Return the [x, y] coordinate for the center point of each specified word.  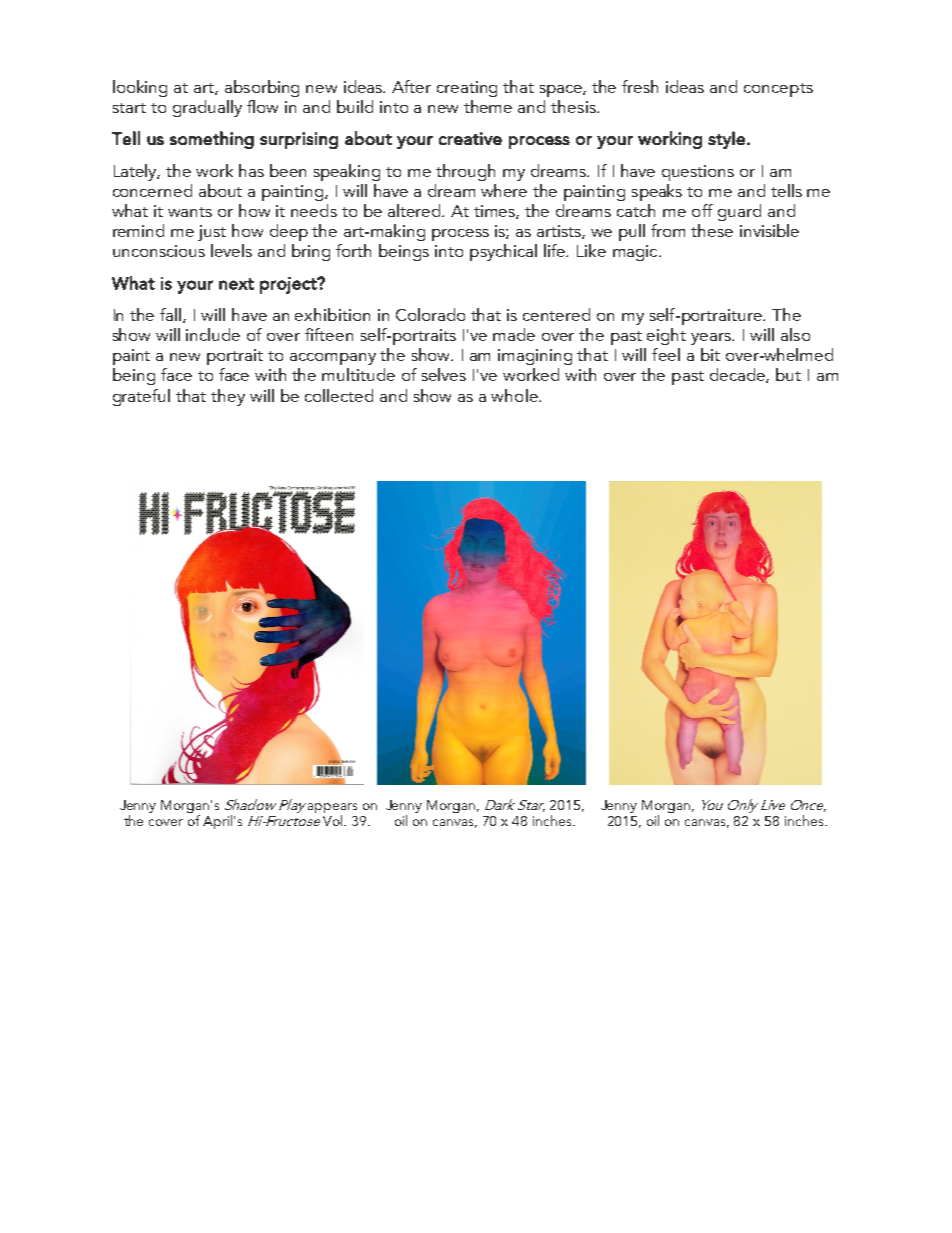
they [228, 397]
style [726, 140]
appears [332, 808]
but [788, 374]
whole [515, 395]
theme [488, 106]
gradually [207, 108]
